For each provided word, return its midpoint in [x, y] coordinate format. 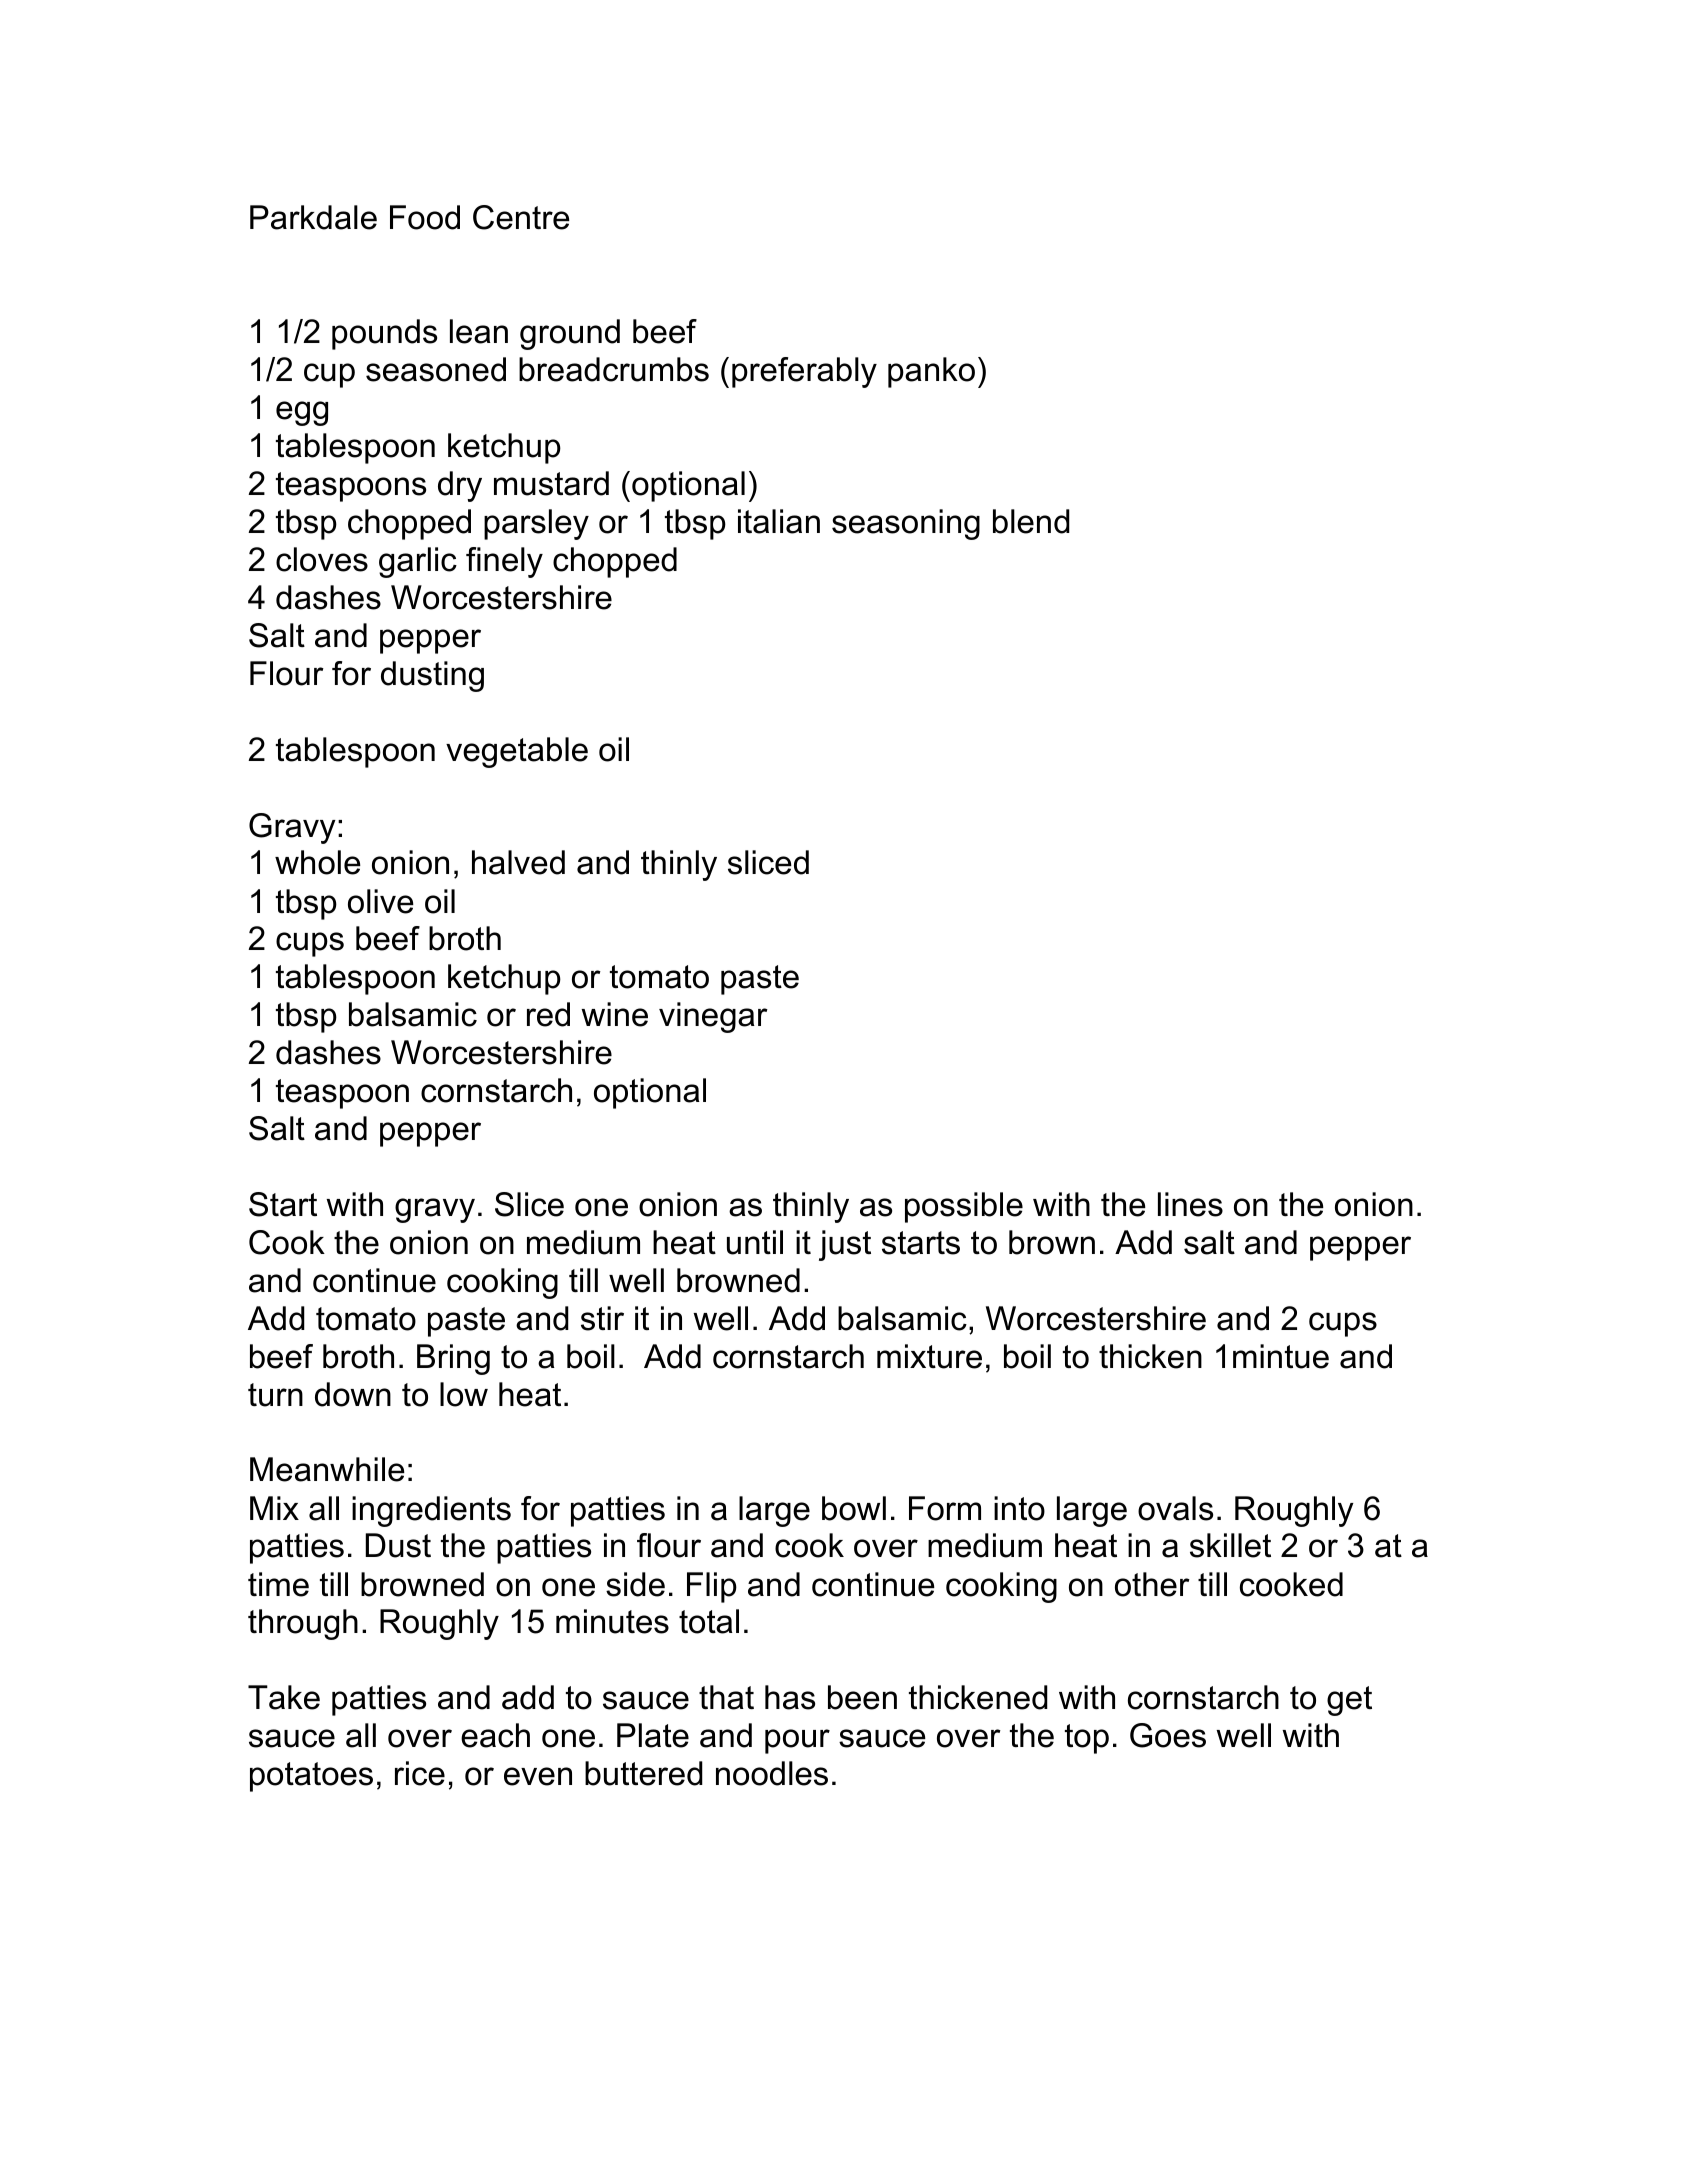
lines [1190, 1204]
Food [425, 217]
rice [420, 1773]
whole [318, 862]
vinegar [713, 1017]
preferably [804, 372]
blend [1031, 521]
